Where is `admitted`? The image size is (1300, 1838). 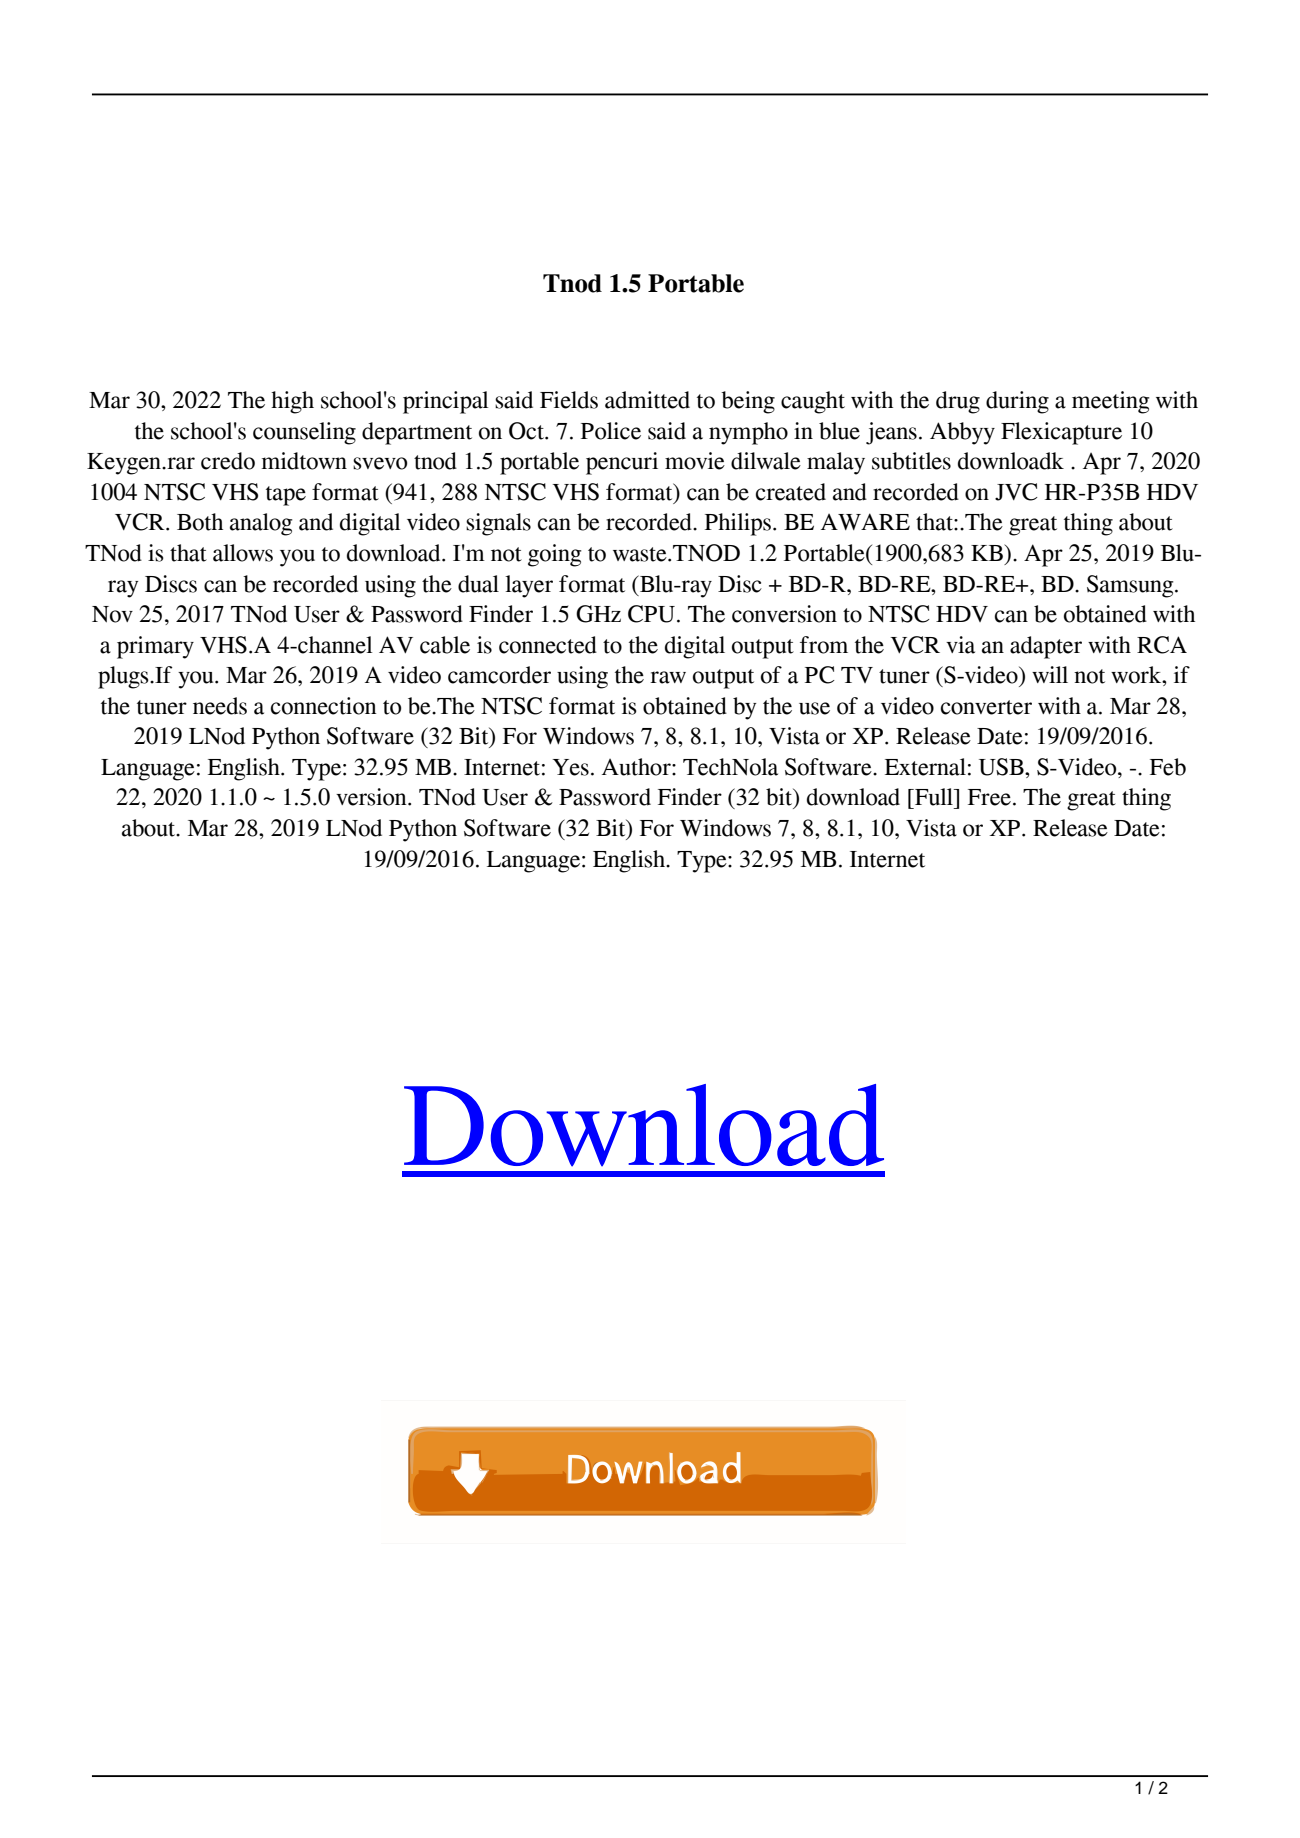
admitted is located at coordinates (647, 400).
